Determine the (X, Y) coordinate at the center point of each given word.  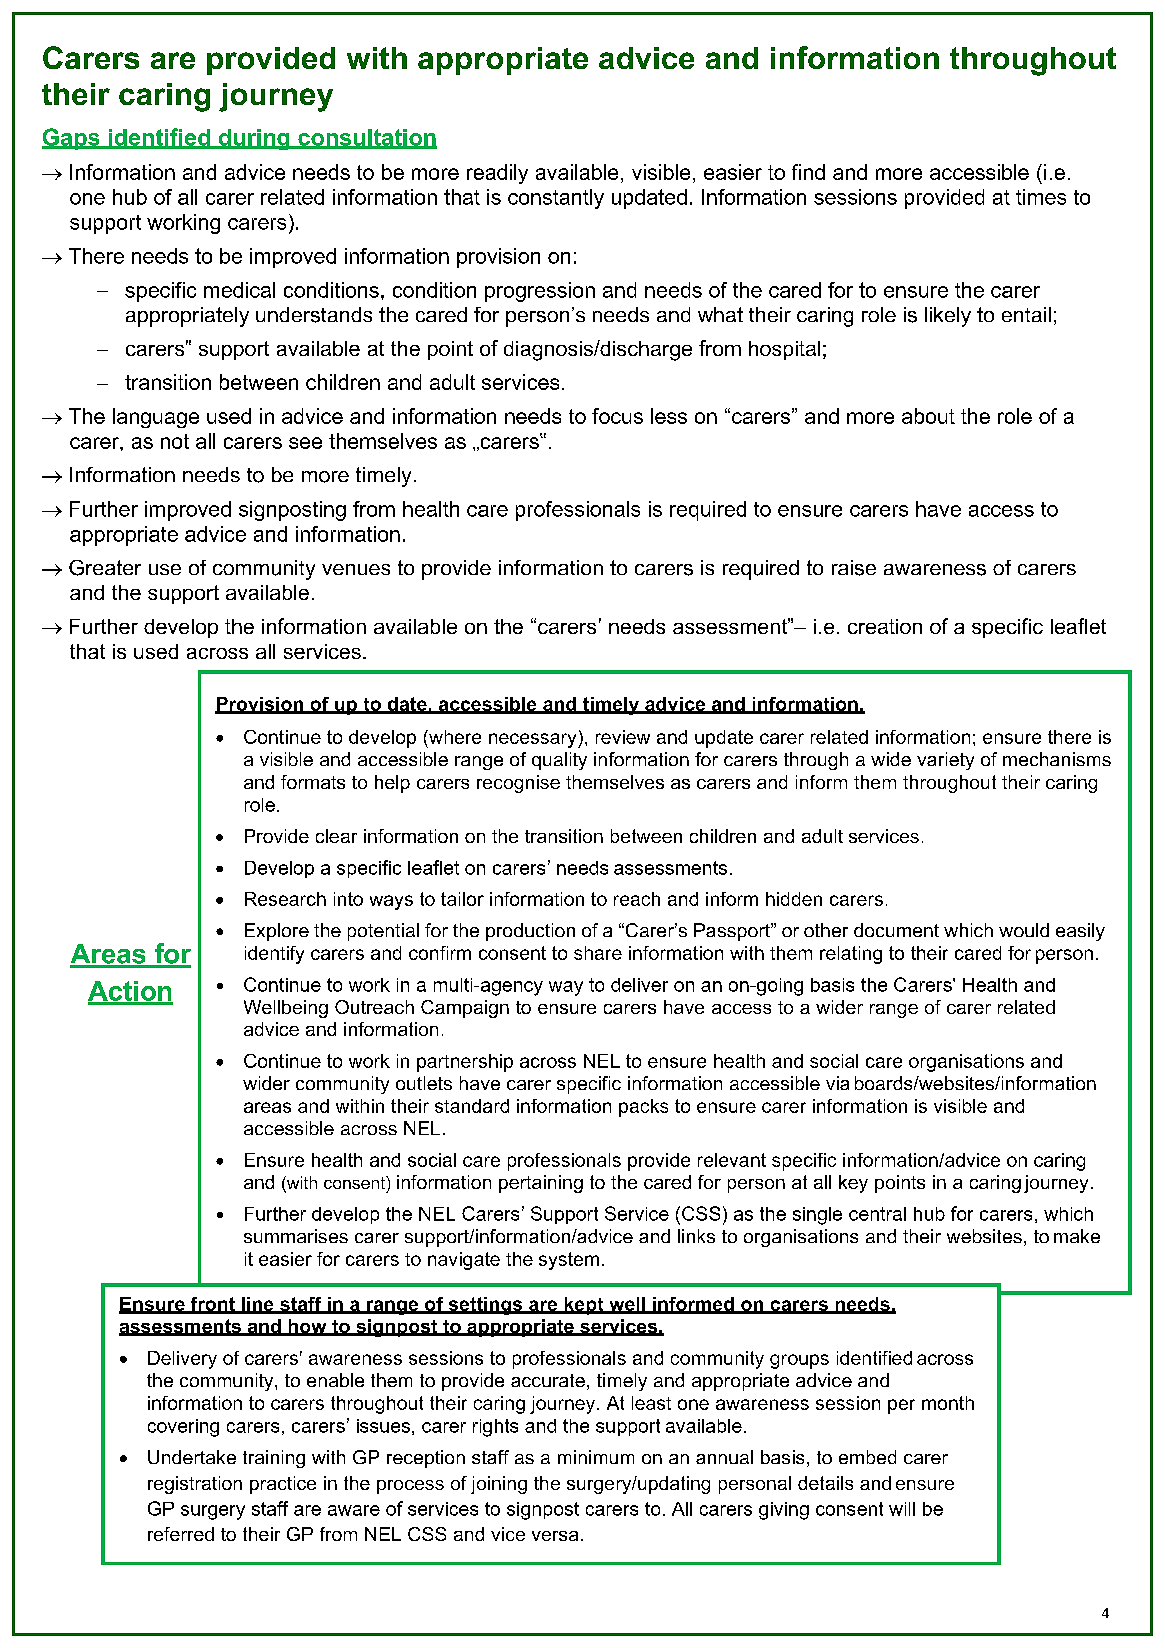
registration (195, 1485)
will (902, 1509)
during (254, 139)
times (1041, 197)
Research (285, 899)
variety (945, 761)
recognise (518, 784)
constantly (556, 199)
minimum (596, 1457)
